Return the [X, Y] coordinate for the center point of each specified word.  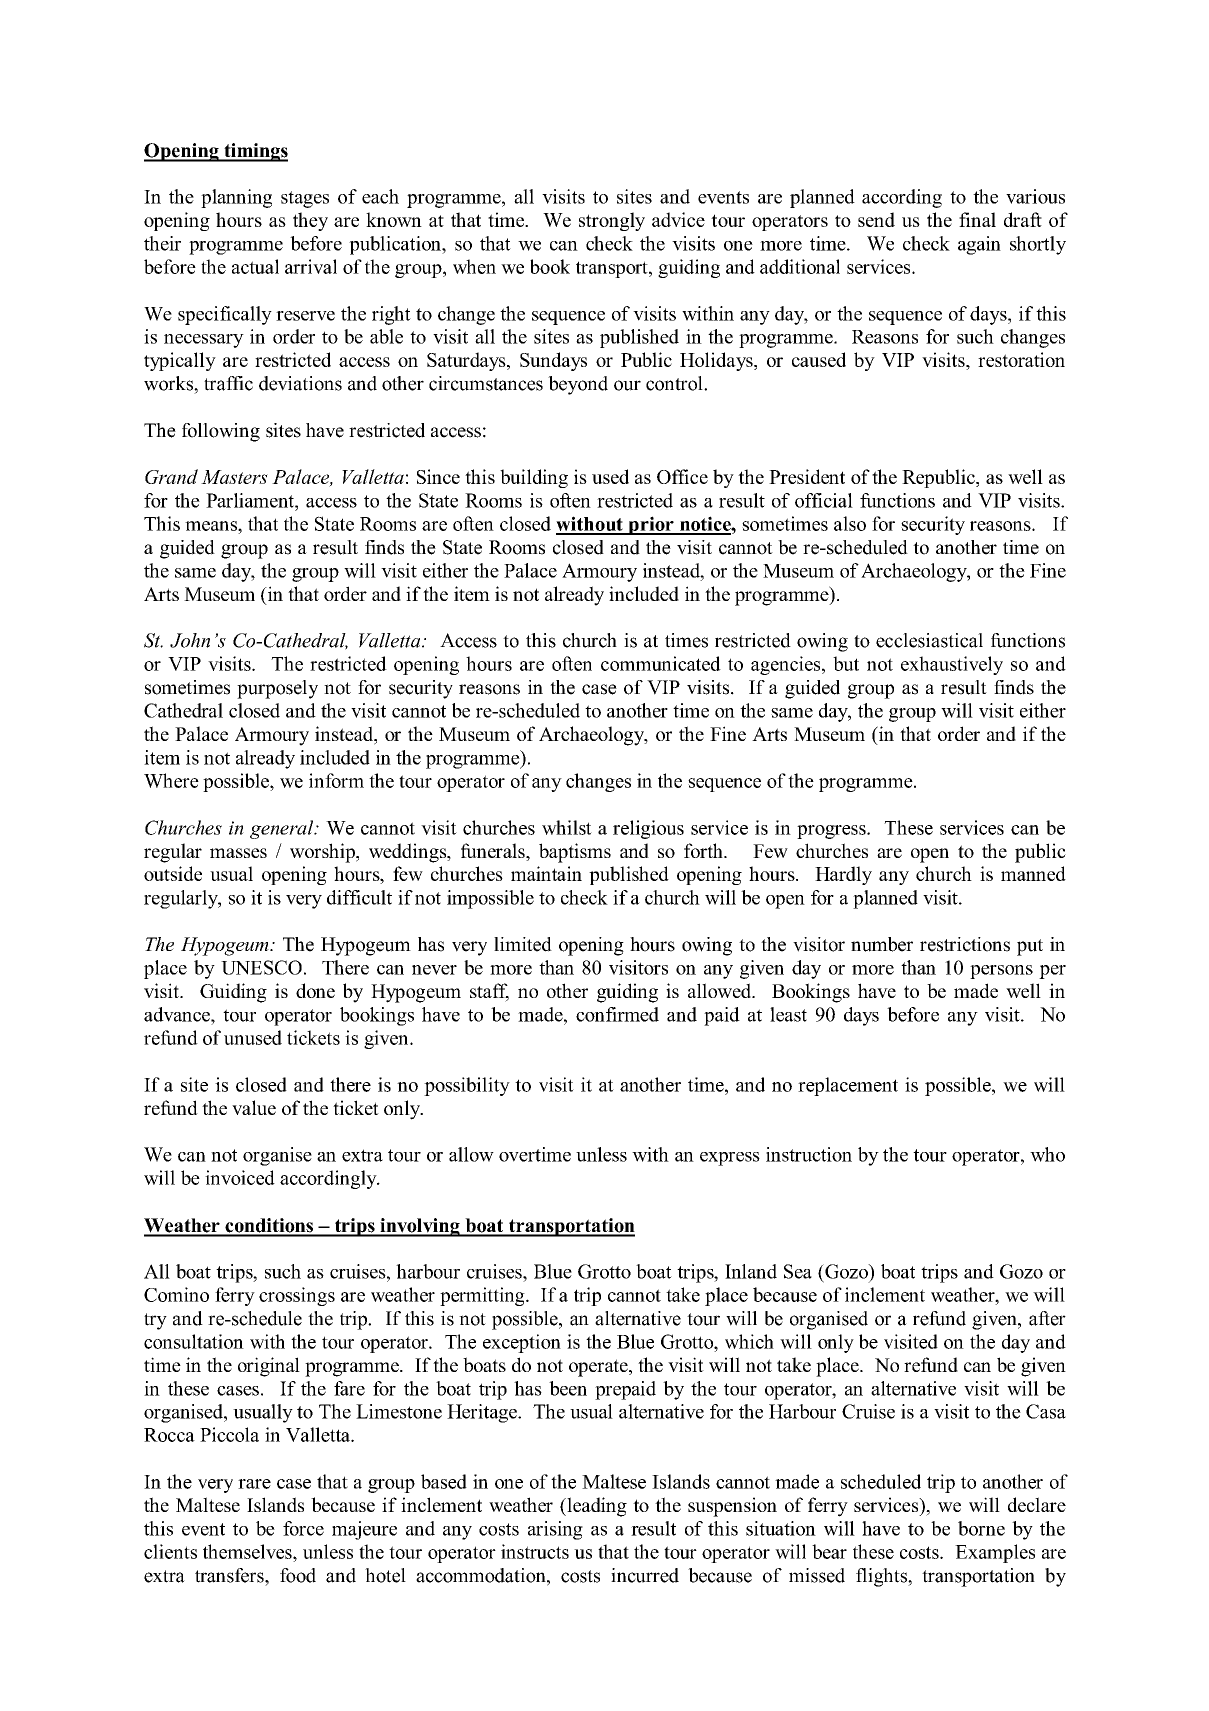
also [850, 523]
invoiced [240, 1177]
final [977, 219]
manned [1033, 873]
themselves [248, 1551]
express [730, 1159]
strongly [612, 221]
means [212, 526]
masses [238, 853]
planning [236, 198]
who [1047, 1154]
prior [651, 525]
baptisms [575, 853]
